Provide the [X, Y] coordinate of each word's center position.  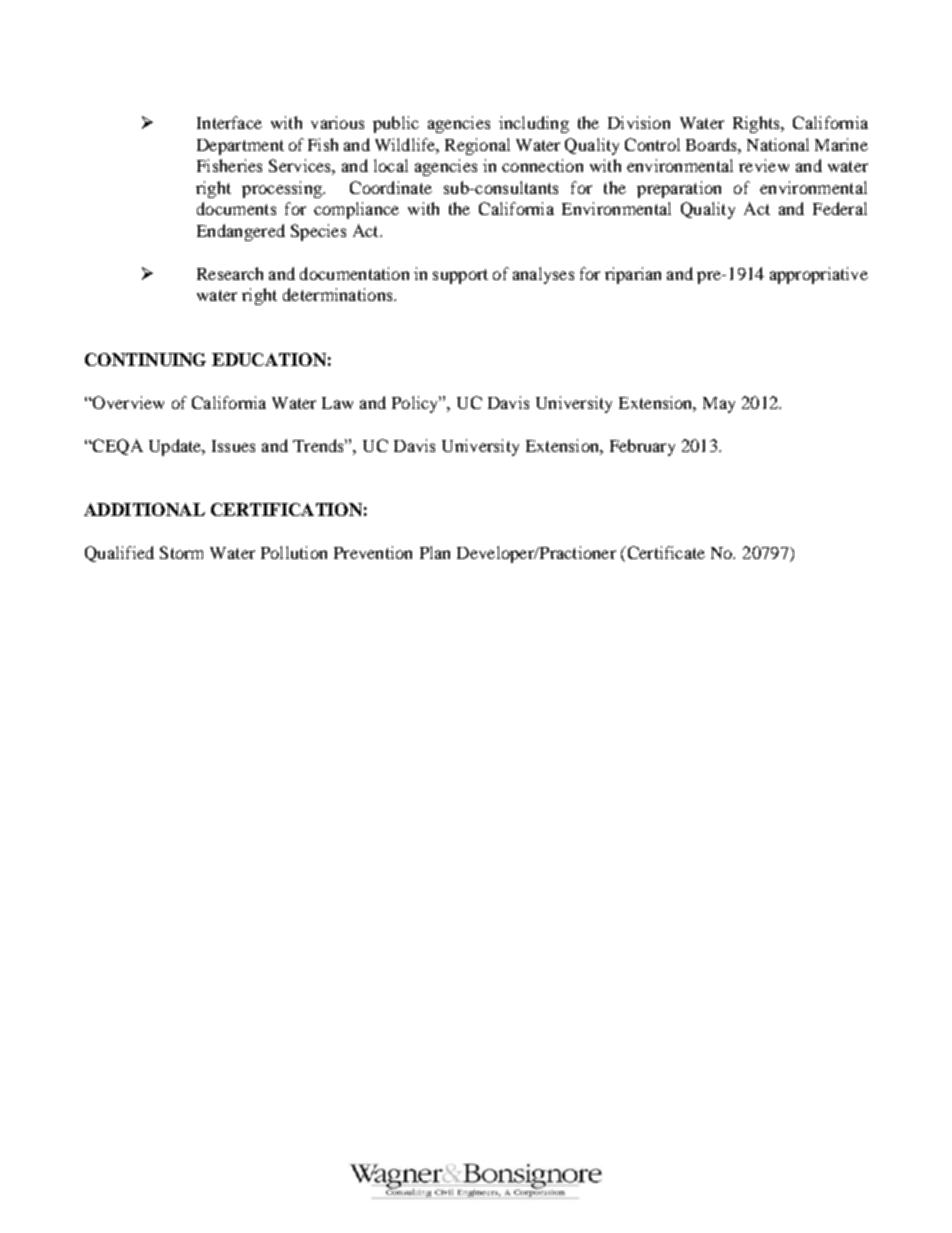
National [778, 144]
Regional [477, 146]
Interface [229, 122]
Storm [181, 552]
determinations [339, 294]
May [719, 405]
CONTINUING [145, 359]
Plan [435, 552]
